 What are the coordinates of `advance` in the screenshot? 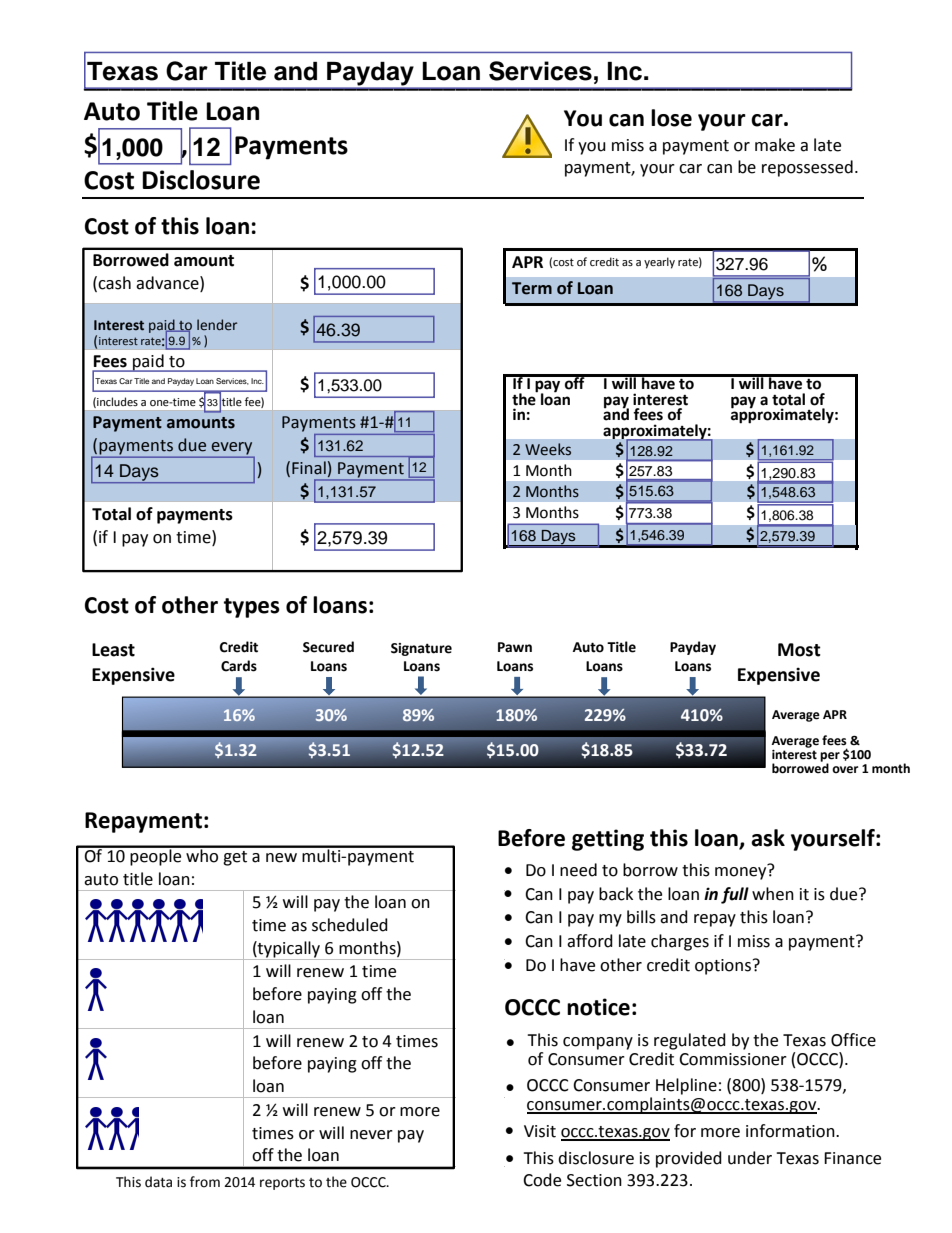 It's located at (168, 283).
